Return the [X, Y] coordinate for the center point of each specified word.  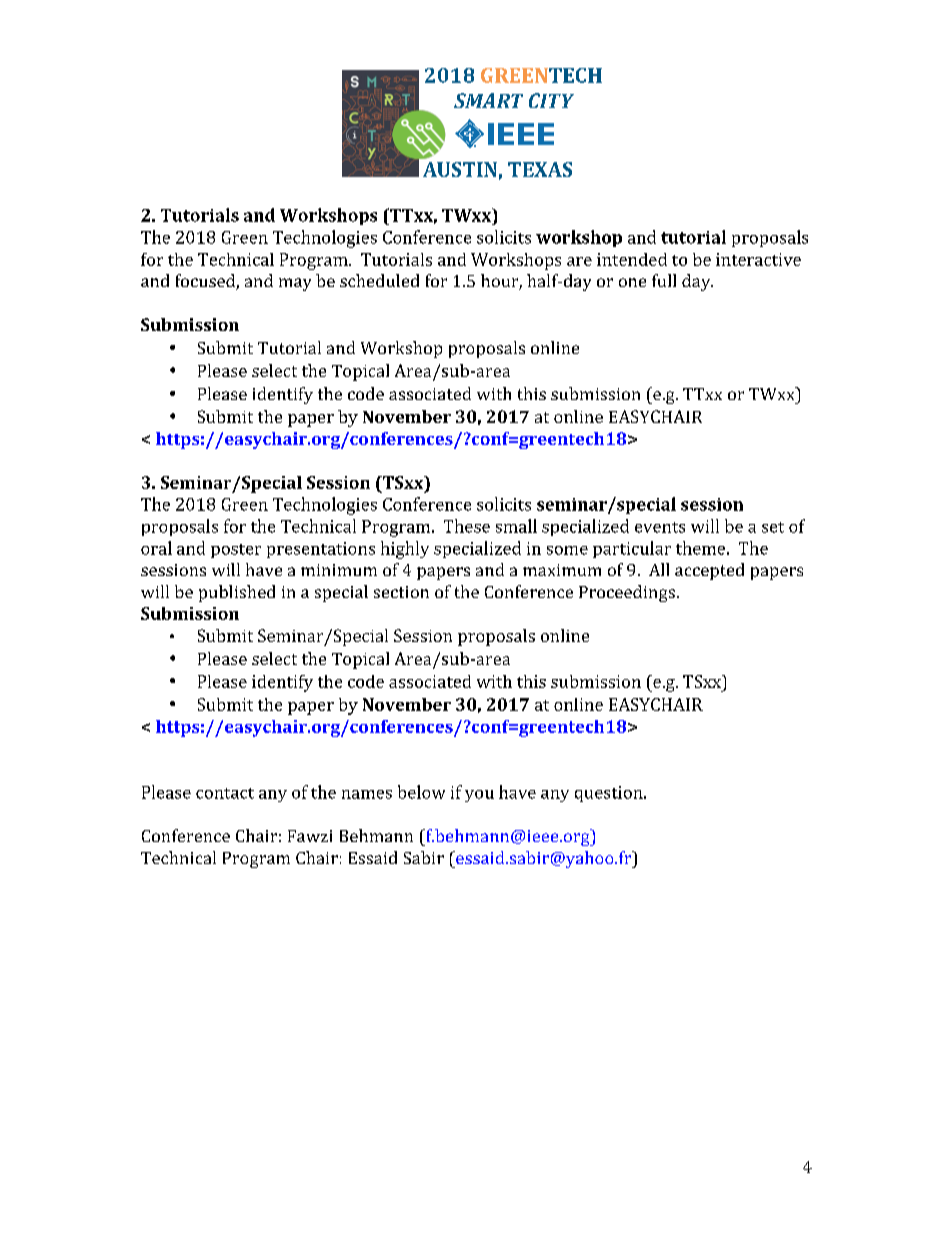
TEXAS [540, 169]
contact [225, 793]
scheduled [379, 280]
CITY [551, 100]
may [295, 284]
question [610, 794]
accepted [709, 571]
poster [236, 551]
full [664, 280]
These [467, 526]
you [479, 796]
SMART [488, 100]
